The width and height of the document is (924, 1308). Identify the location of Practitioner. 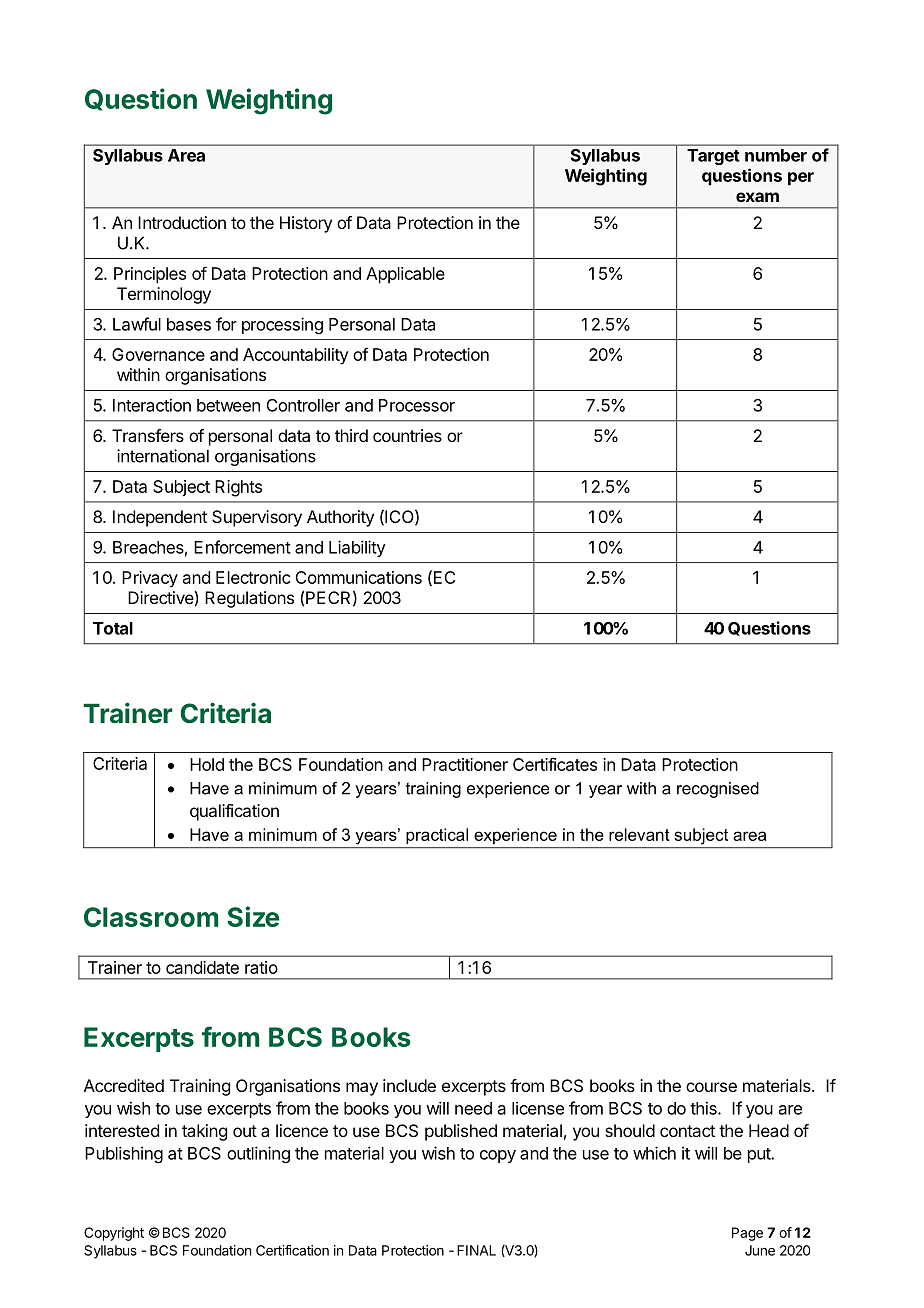
(465, 764).
